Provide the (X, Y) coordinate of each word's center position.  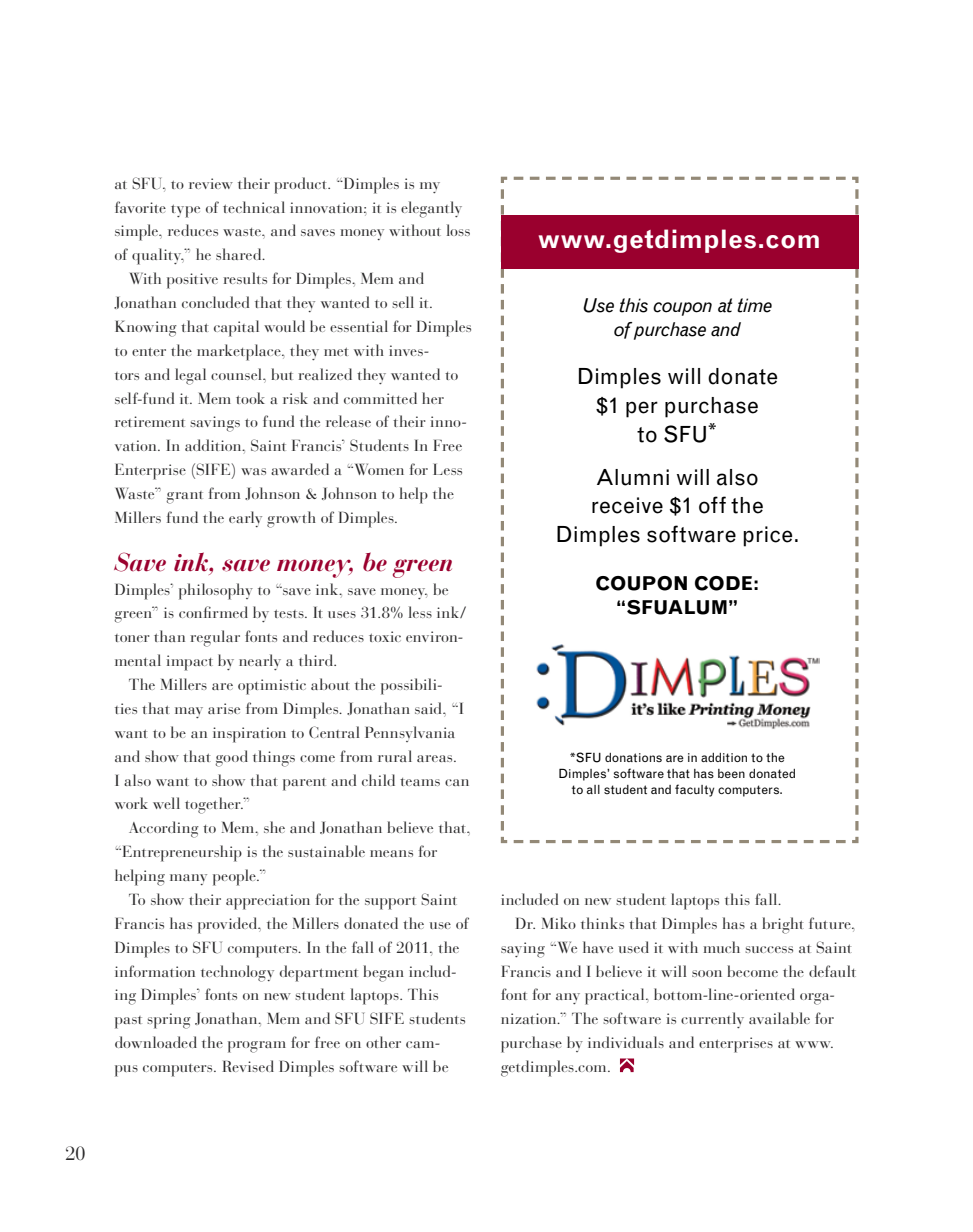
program (257, 1047)
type (185, 211)
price (767, 536)
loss (458, 230)
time (754, 305)
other (383, 1042)
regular (215, 638)
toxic (385, 636)
